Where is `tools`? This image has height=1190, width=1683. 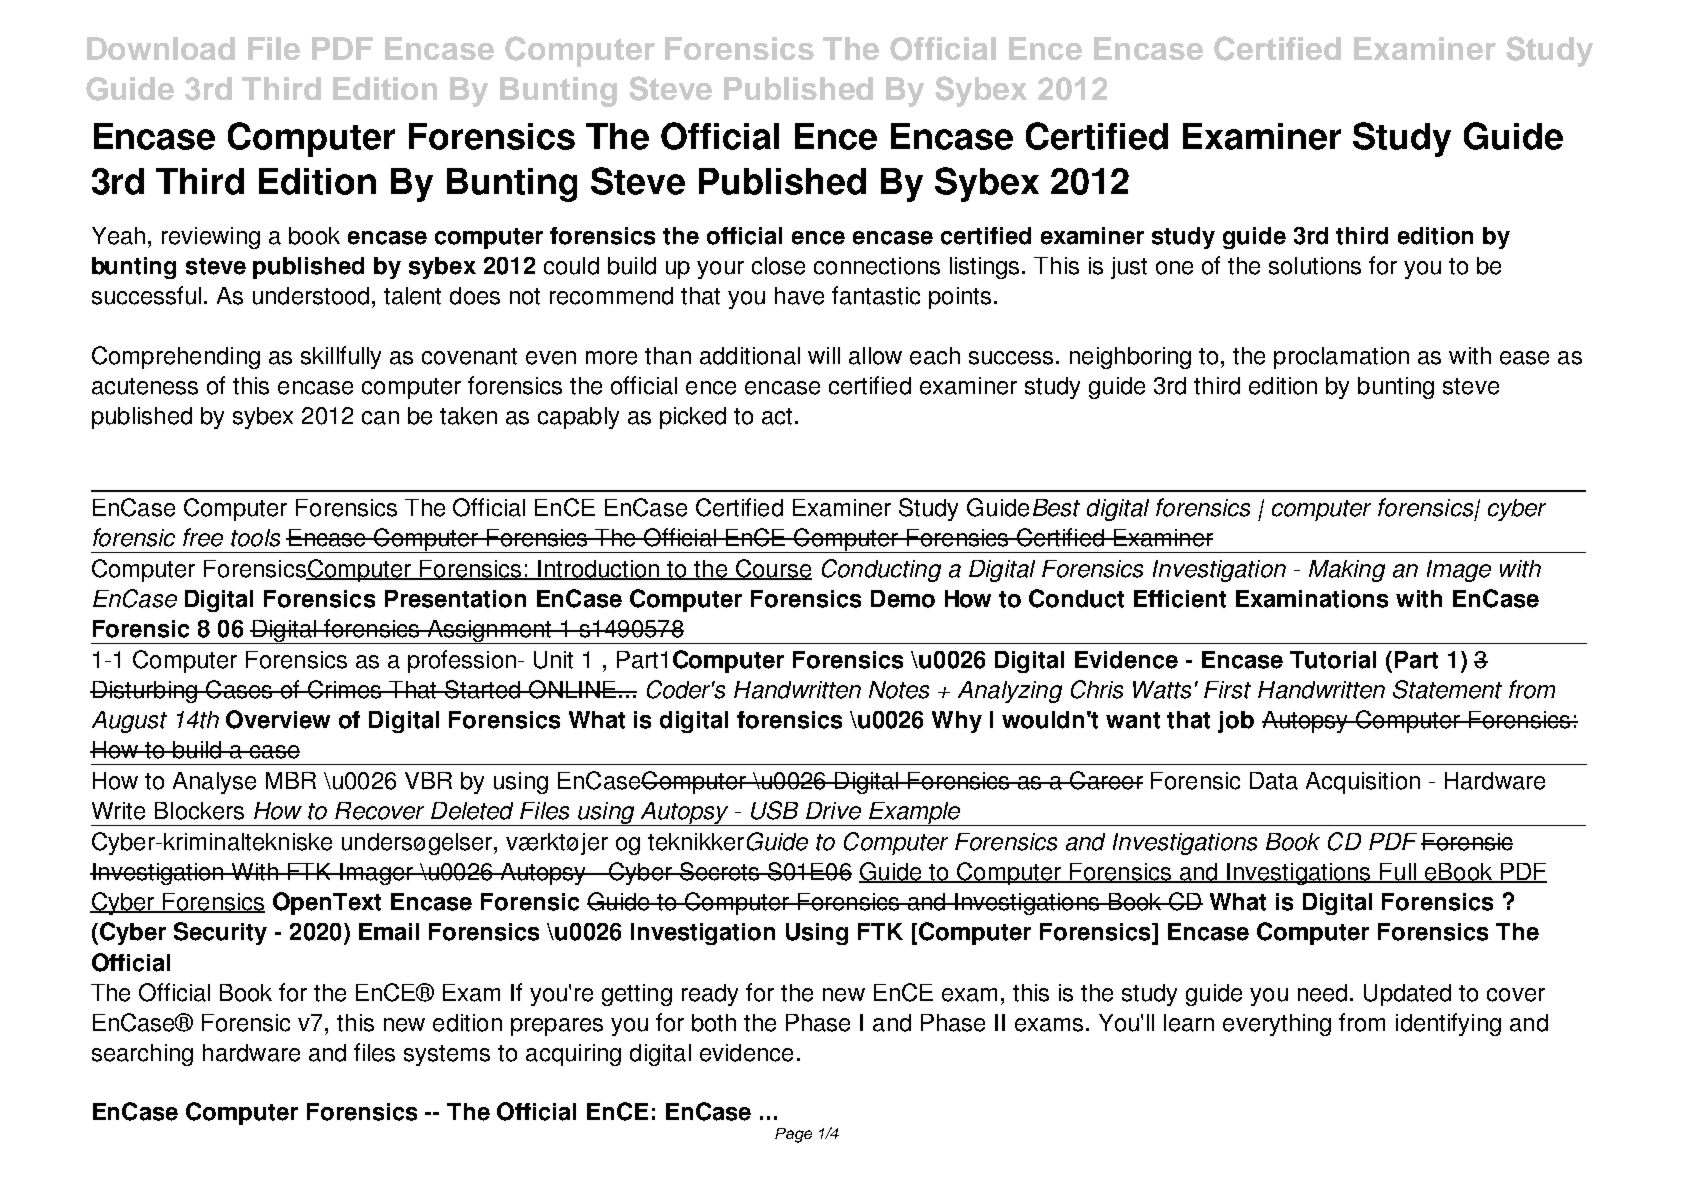
tools is located at coordinates (255, 538).
